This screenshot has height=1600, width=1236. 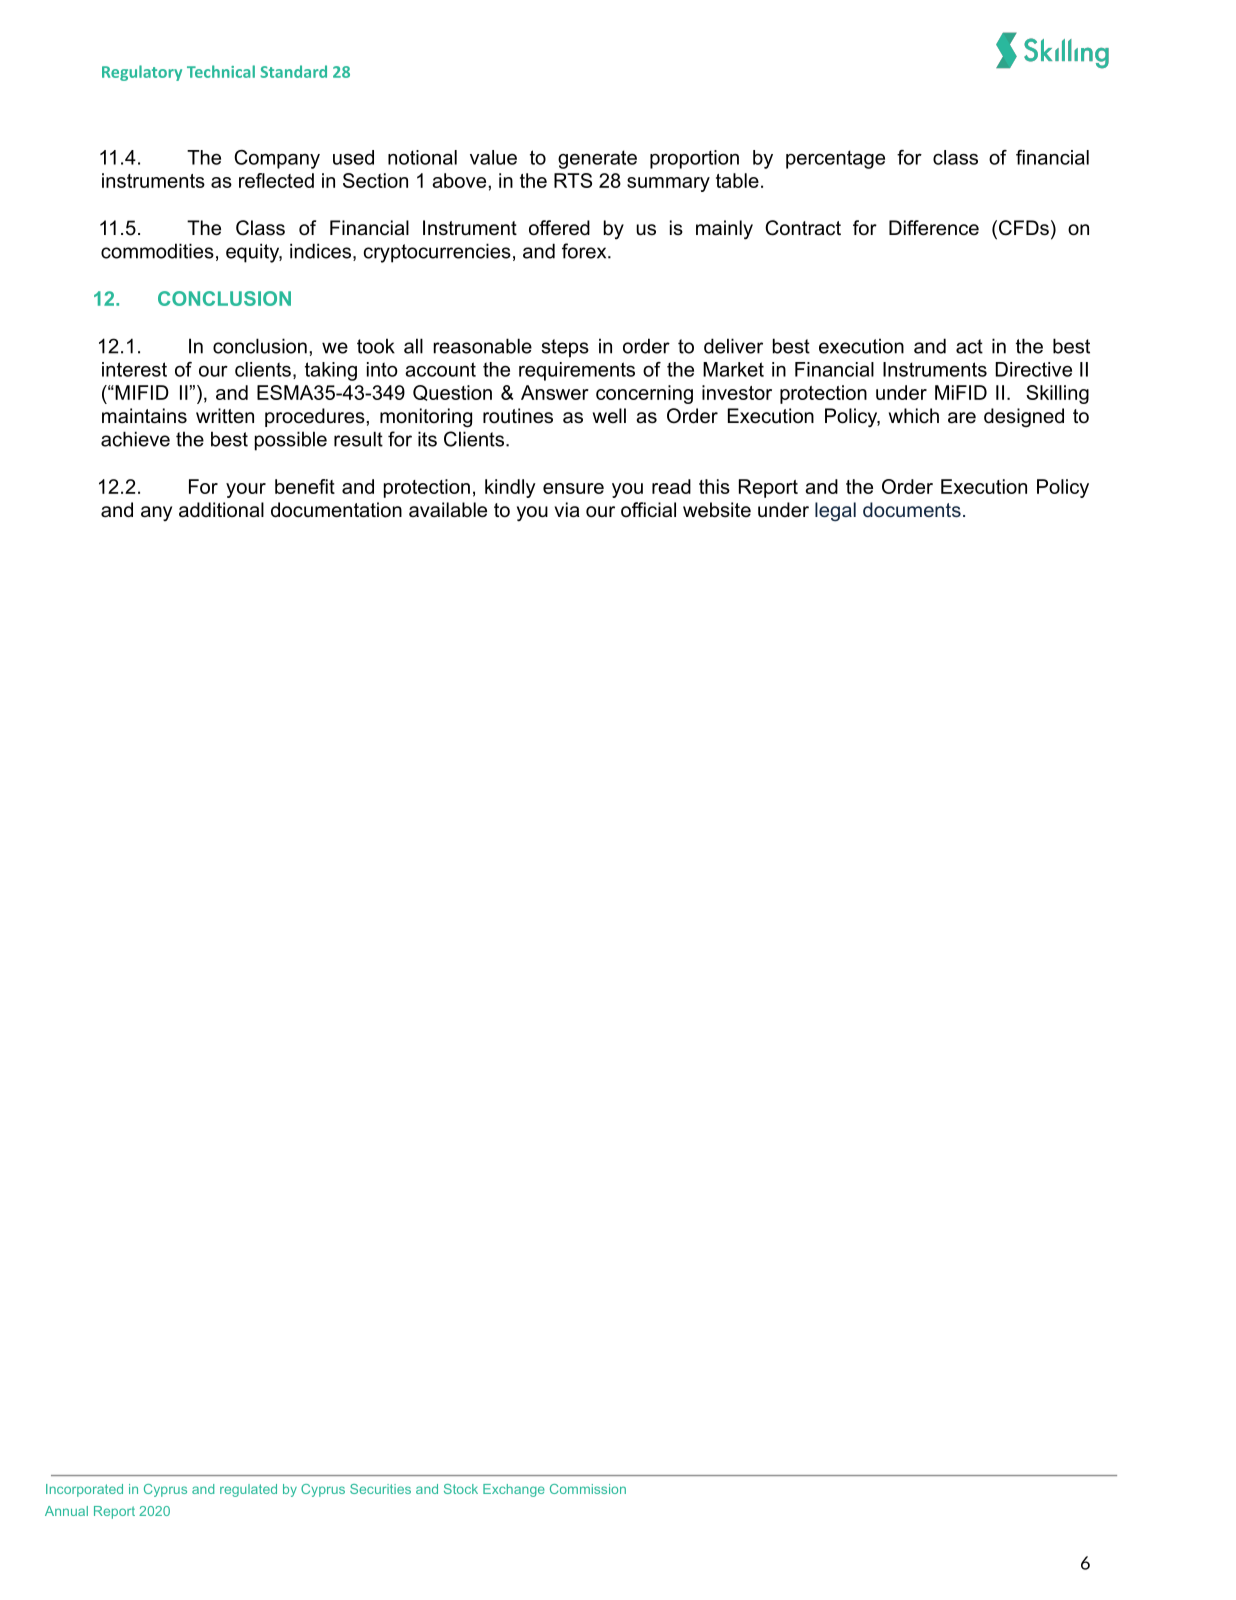 I want to click on legal, so click(x=835, y=511).
